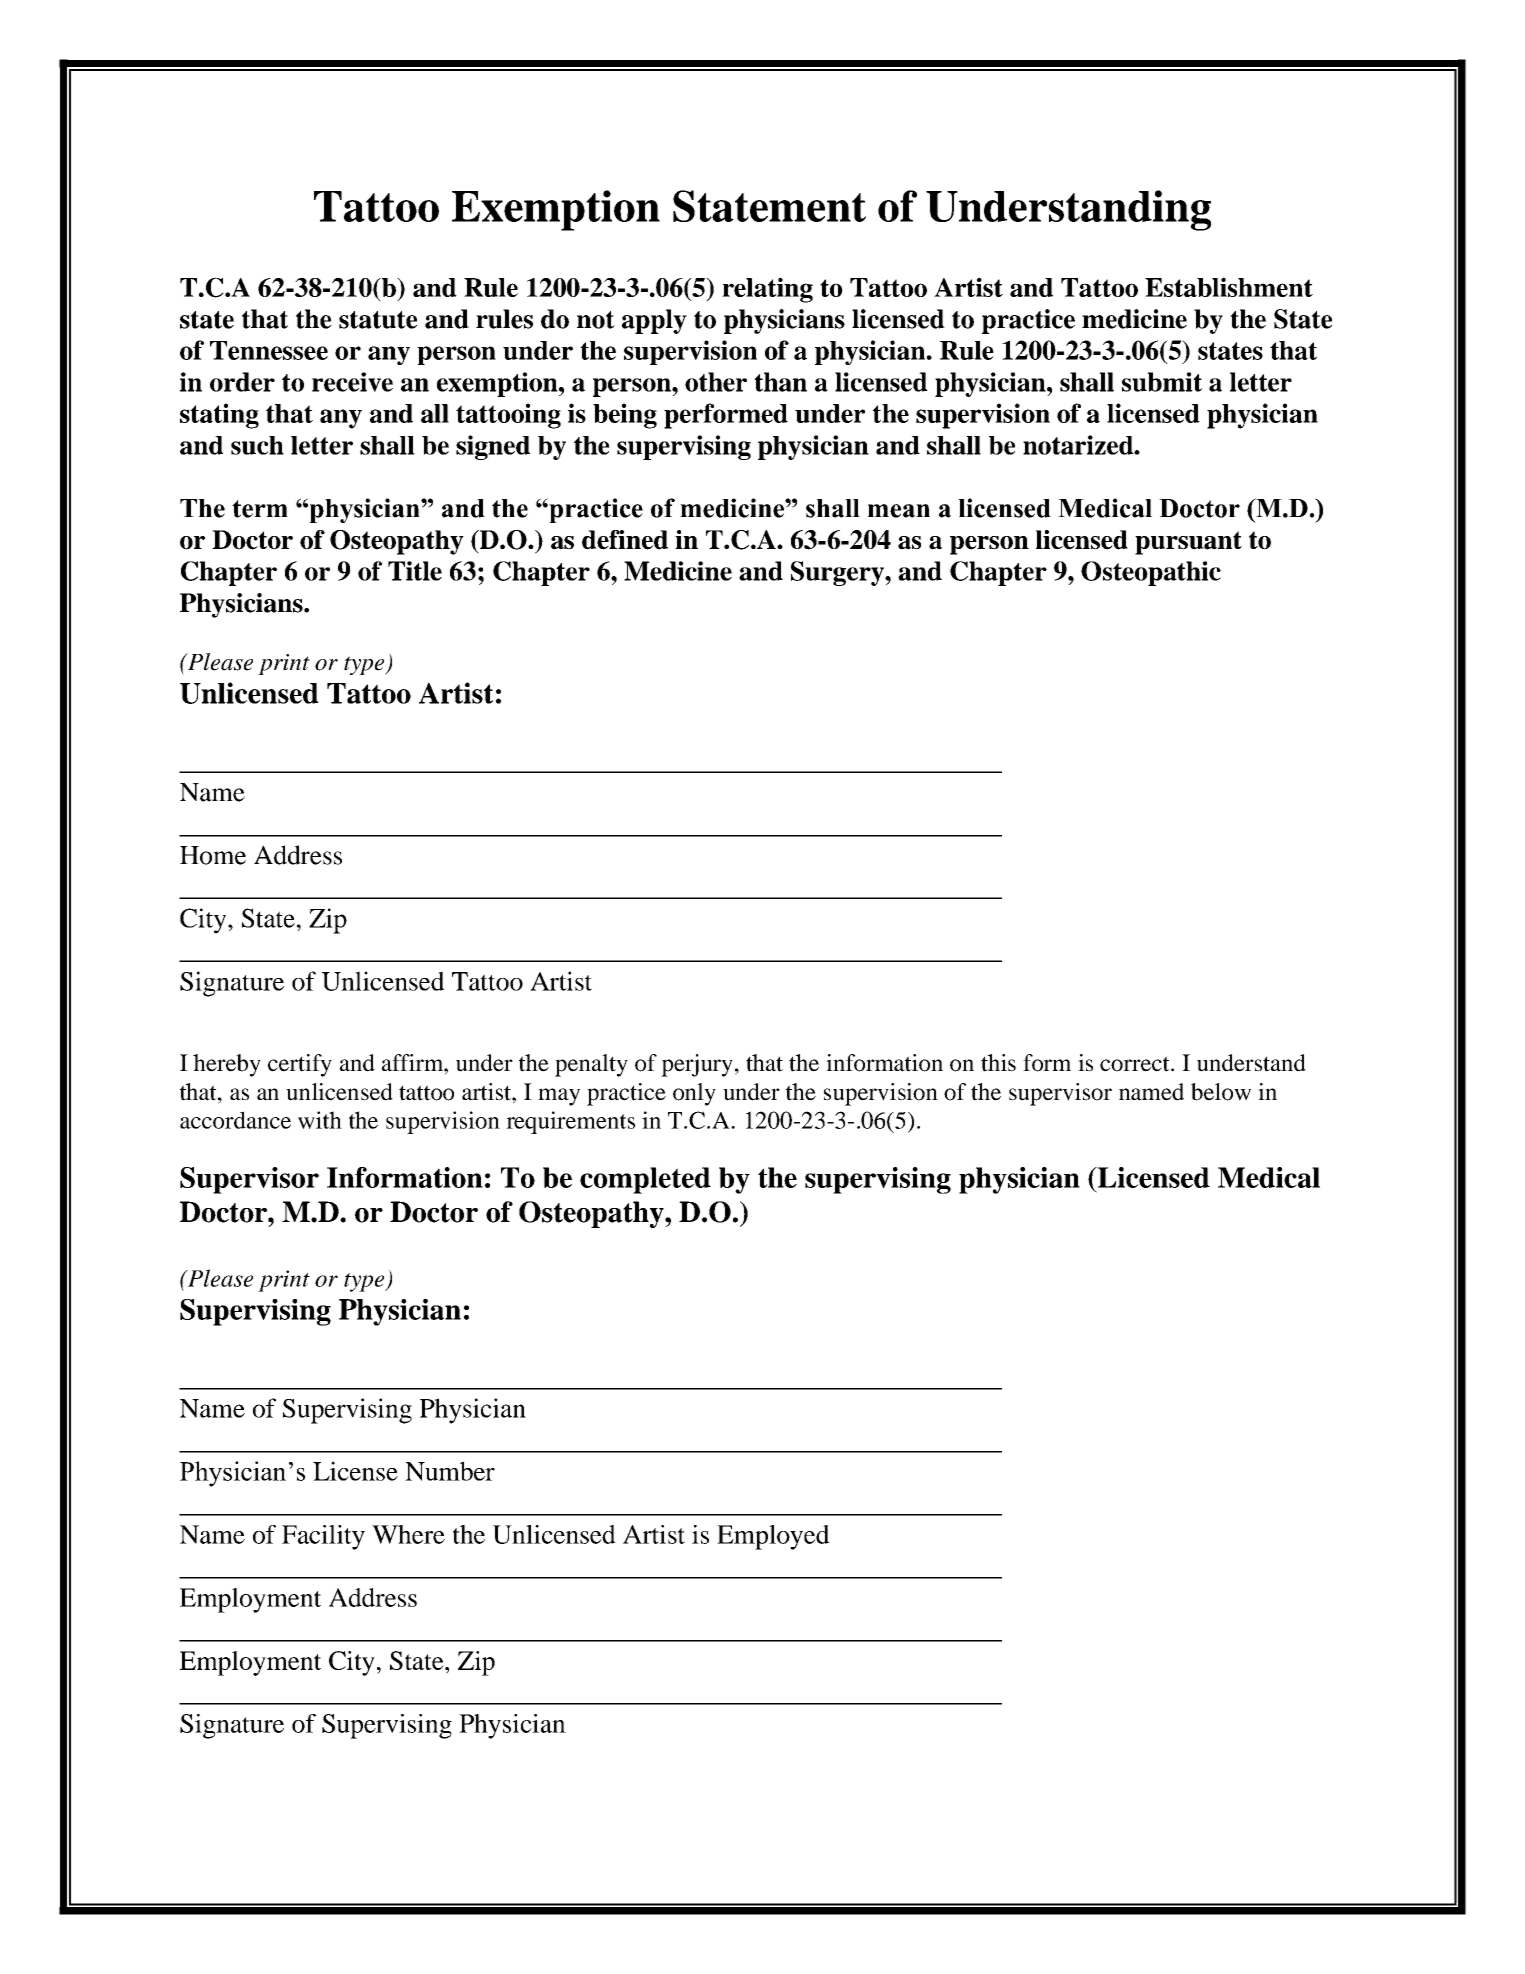  What do you see at coordinates (773, 1537) in the document?
I see `Employed` at bounding box center [773, 1537].
